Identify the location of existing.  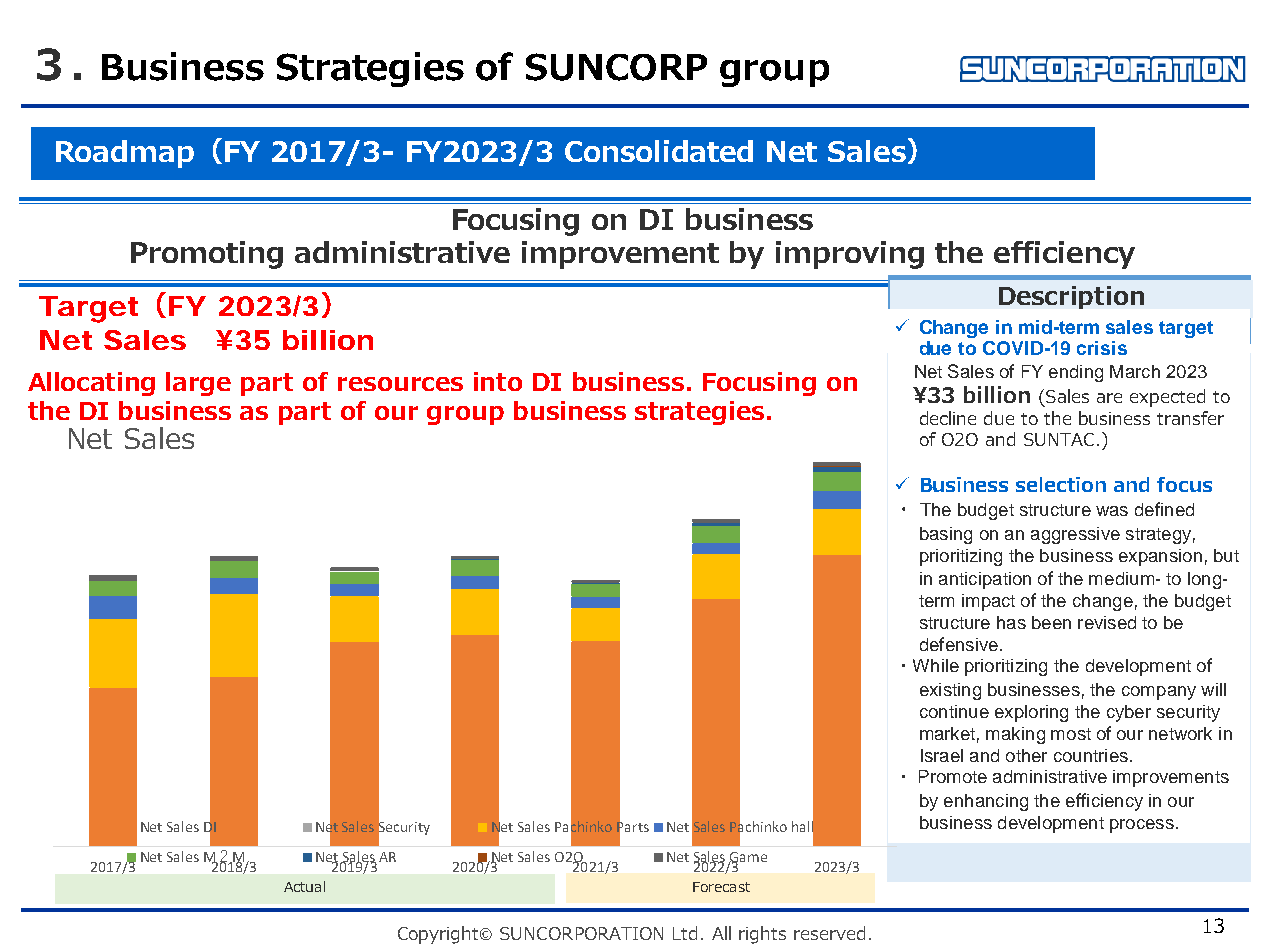
(950, 691).
